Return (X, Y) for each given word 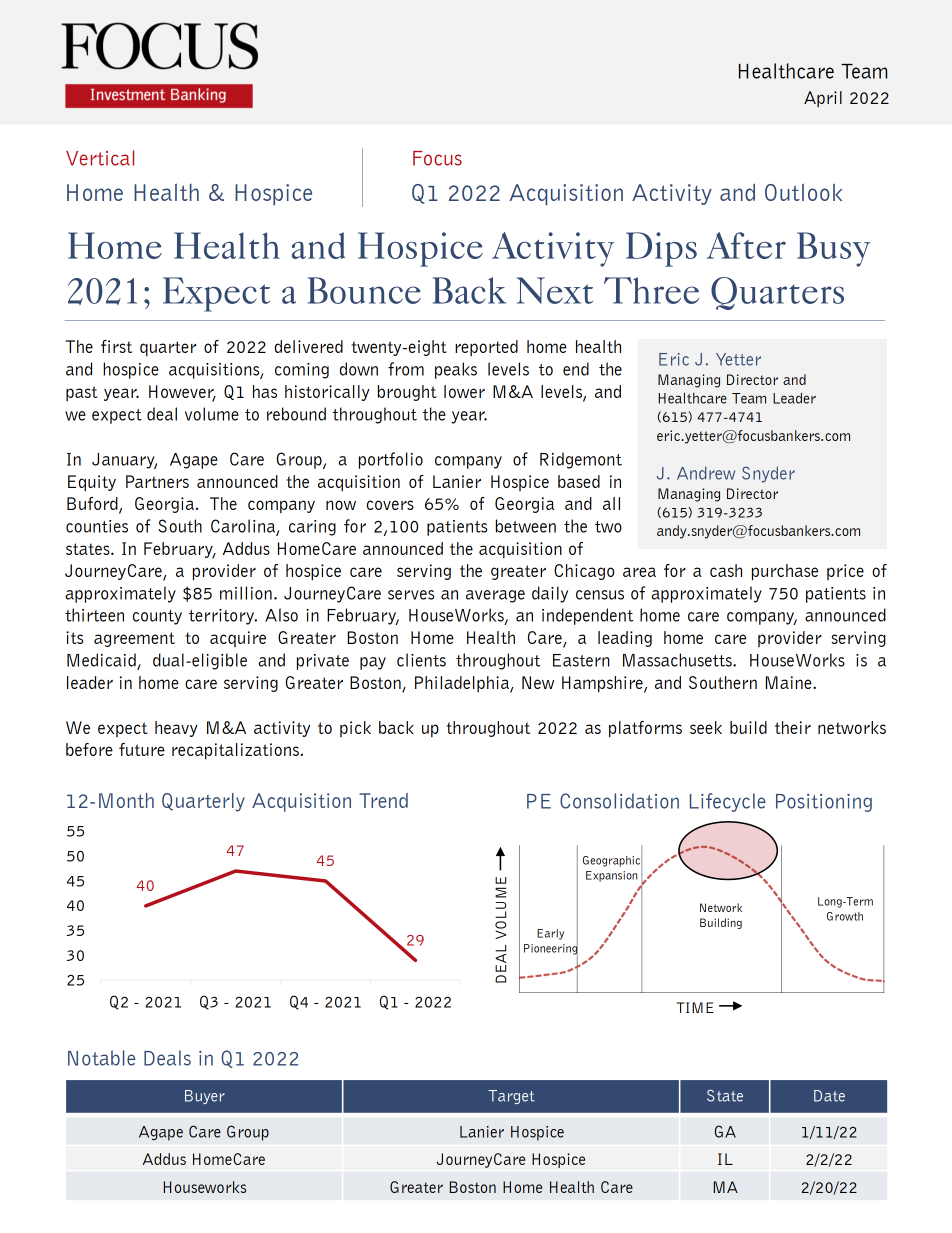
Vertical (100, 158)
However (182, 393)
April (823, 99)
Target (511, 1097)
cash (726, 570)
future (142, 749)
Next (554, 290)
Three (651, 290)
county (157, 617)
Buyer (205, 1097)
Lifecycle (728, 802)
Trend (383, 800)
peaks (456, 370)
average (495, 596)
